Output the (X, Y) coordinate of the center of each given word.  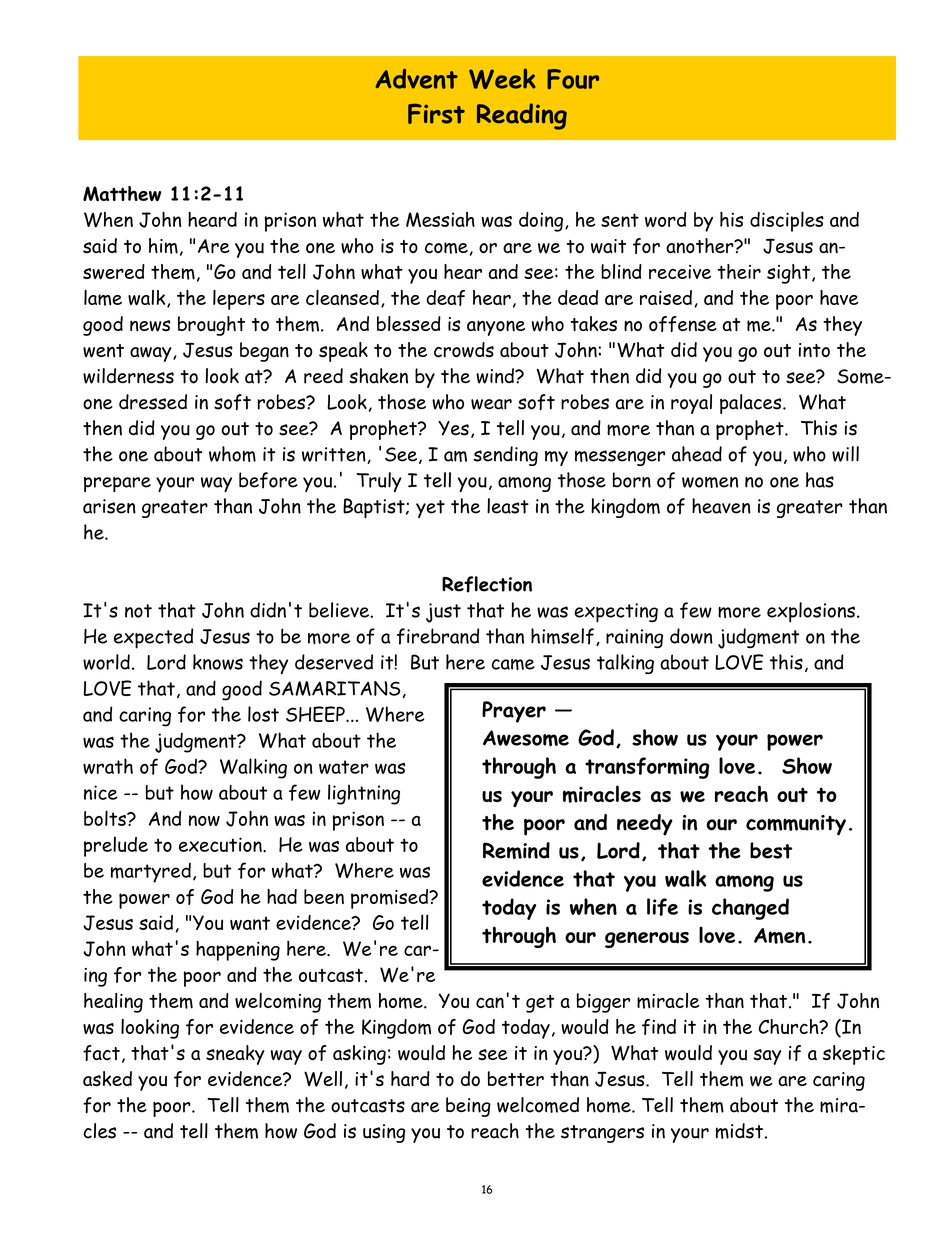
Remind (516, 850)
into (814, 350)
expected (153, 638)
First (436, 113)
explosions (811, 612)
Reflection (487, 584)
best (771, 850)
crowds (464, 350)
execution (221, 844)
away (152, 354)
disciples (787, 221)
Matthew (122, 194)
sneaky (235, 1055)
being (468, 1107)
